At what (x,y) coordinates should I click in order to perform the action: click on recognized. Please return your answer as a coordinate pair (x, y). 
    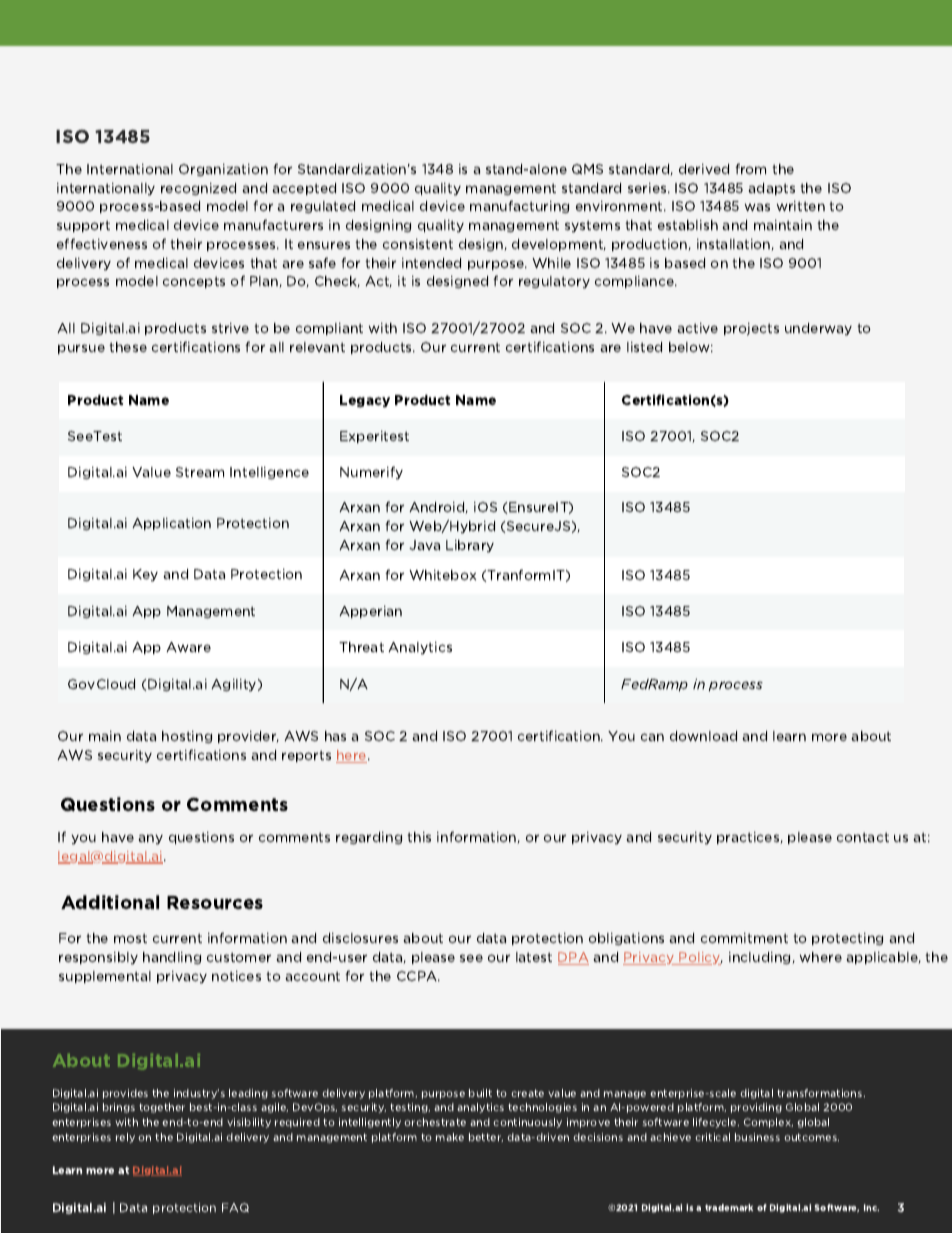
    Looking at the image, I should click on (198, 189).
